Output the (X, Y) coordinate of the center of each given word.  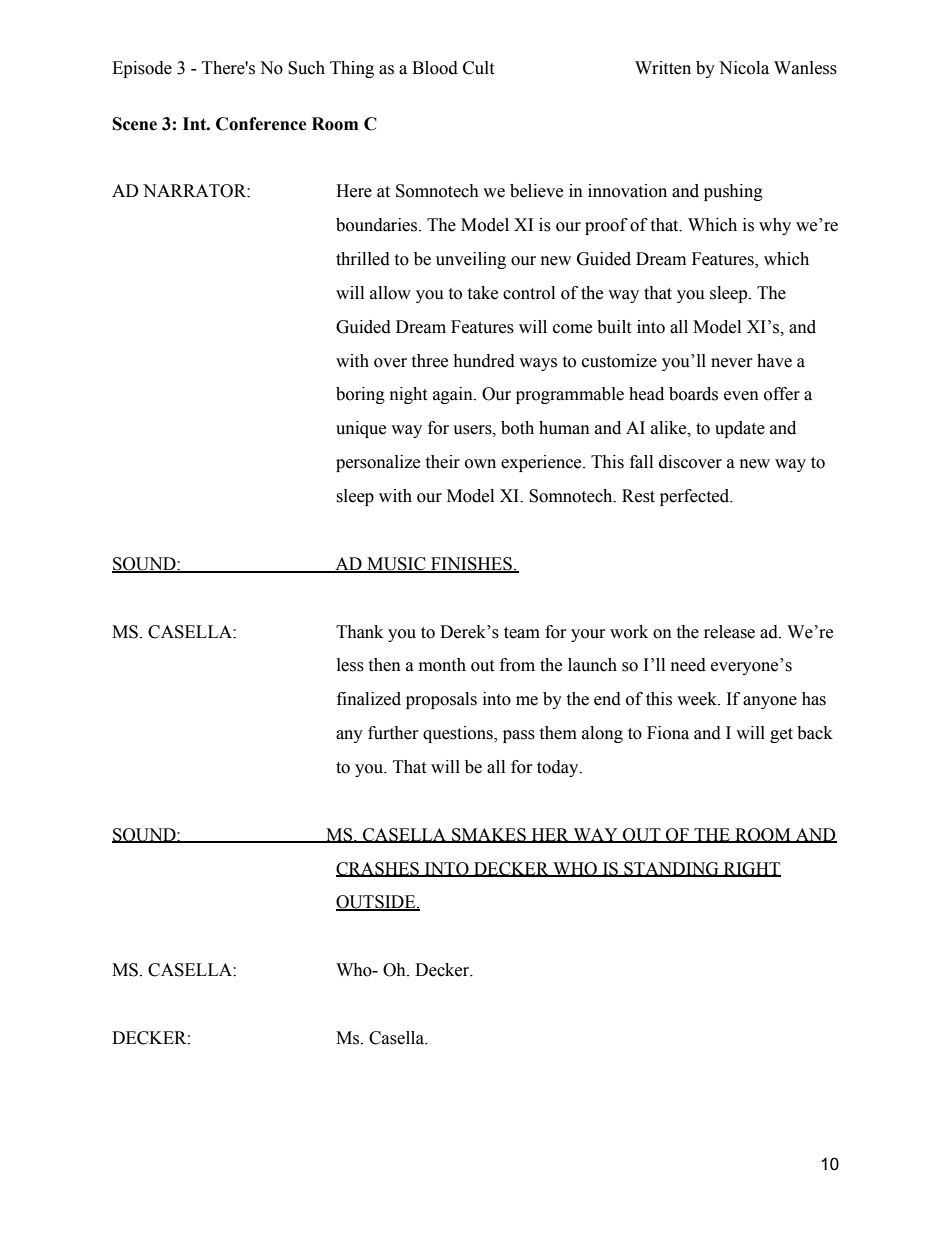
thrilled (363, 259)
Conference (261, 124)
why (775, 226)
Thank (359, 632)
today (559, 768)
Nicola (744, 68)
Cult (478, 68)
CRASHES (378, 869)
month (442, 665)
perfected (696, 497)
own (480, 464)
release (729, 632)
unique (361, 429)
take (482, 293)
